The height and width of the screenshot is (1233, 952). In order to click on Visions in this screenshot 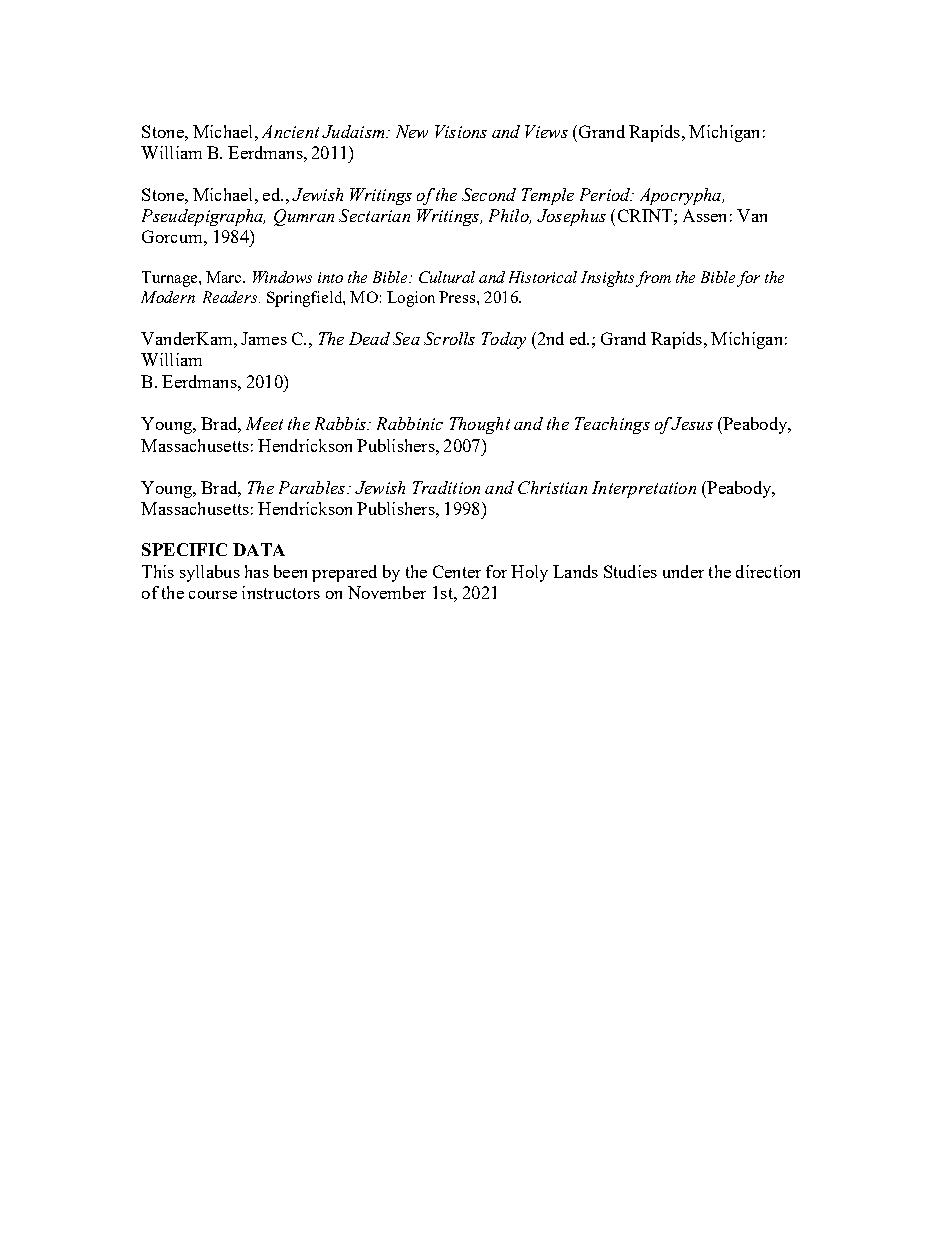, I will do `click(461, 131)`.
